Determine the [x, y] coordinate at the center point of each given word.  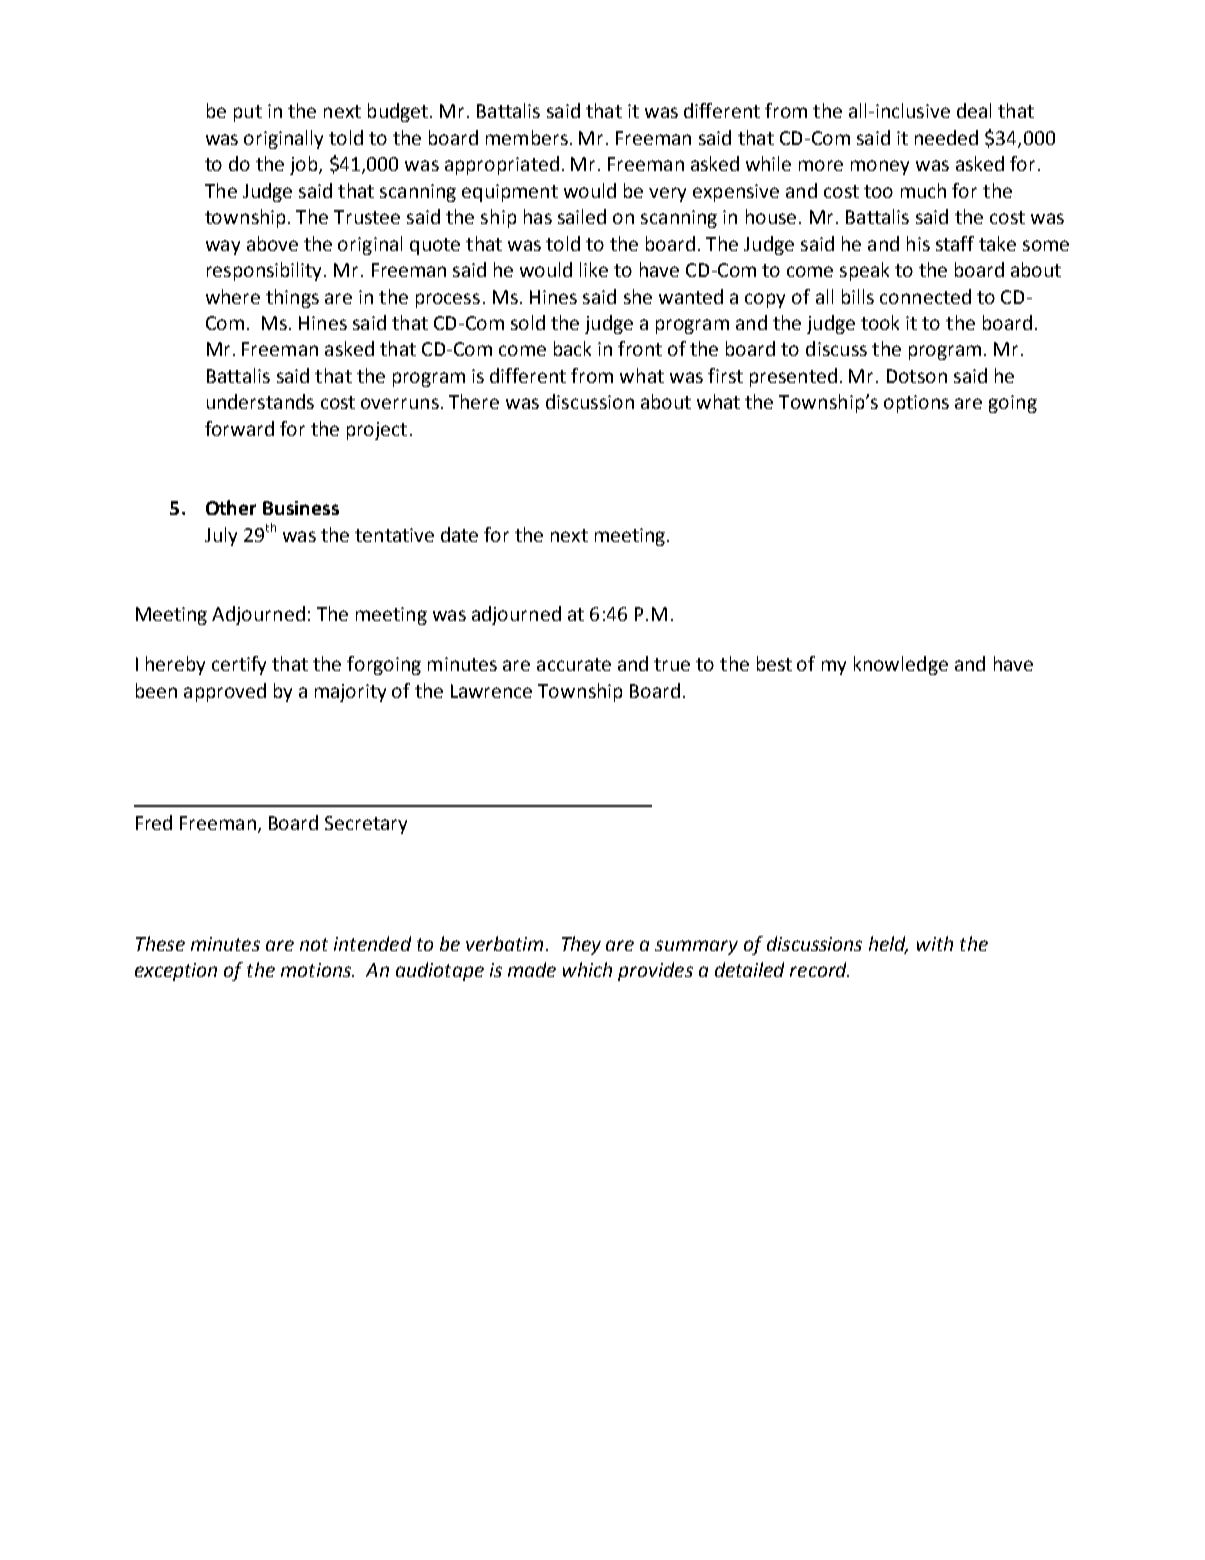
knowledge [901, 665]
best [774, 663]
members [527, 137]
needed [946, 137]
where [233, 296]
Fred [154, 822]
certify [239, 665]
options [916, 404]
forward [239, 428]
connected [925, 296]
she [638, 296]
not [314, 944]
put [248, 113]
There [474, 401]
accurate [574, 664]
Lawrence [491, 691]
